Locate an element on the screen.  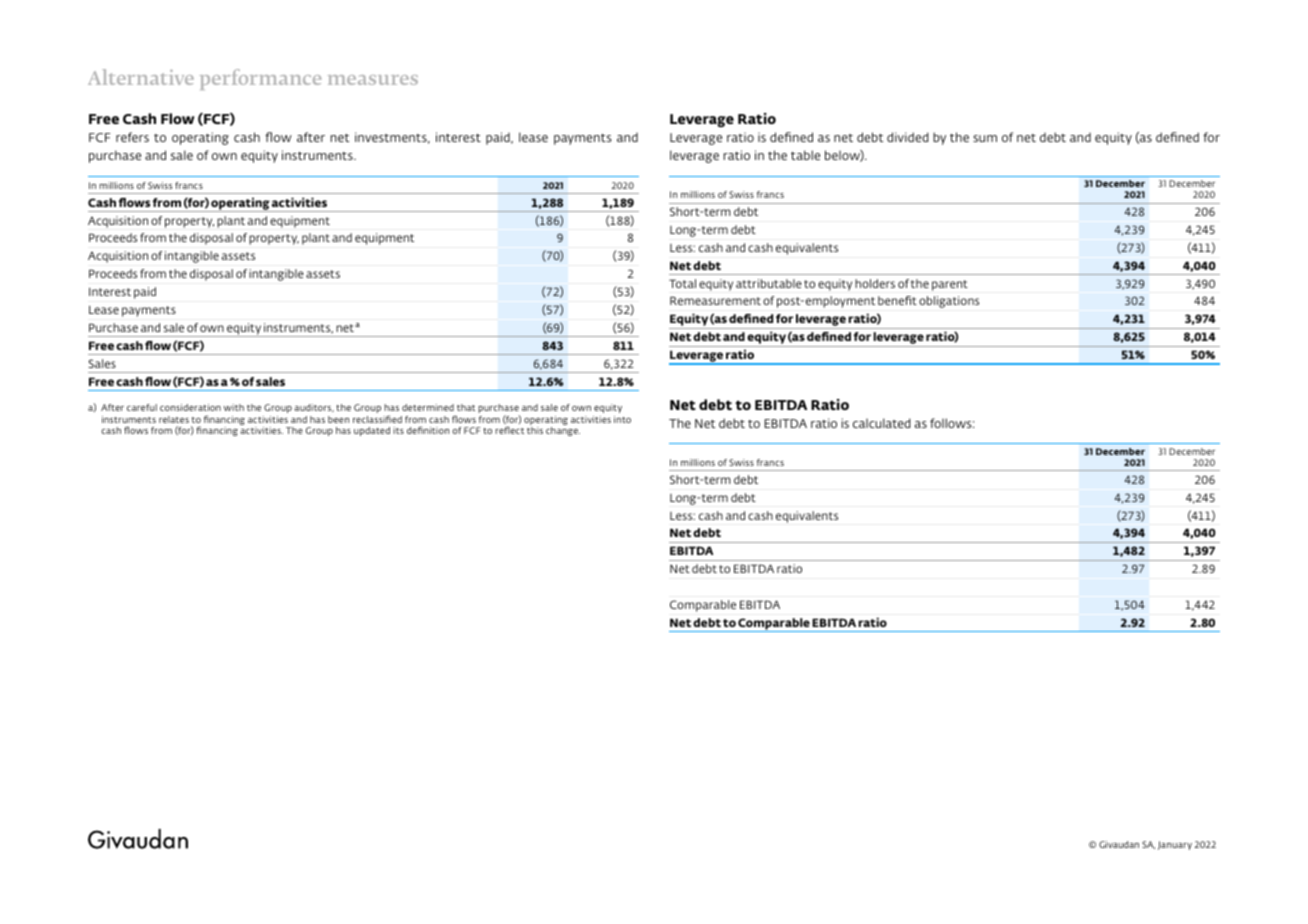
this is located at coordinates (535, 430).
